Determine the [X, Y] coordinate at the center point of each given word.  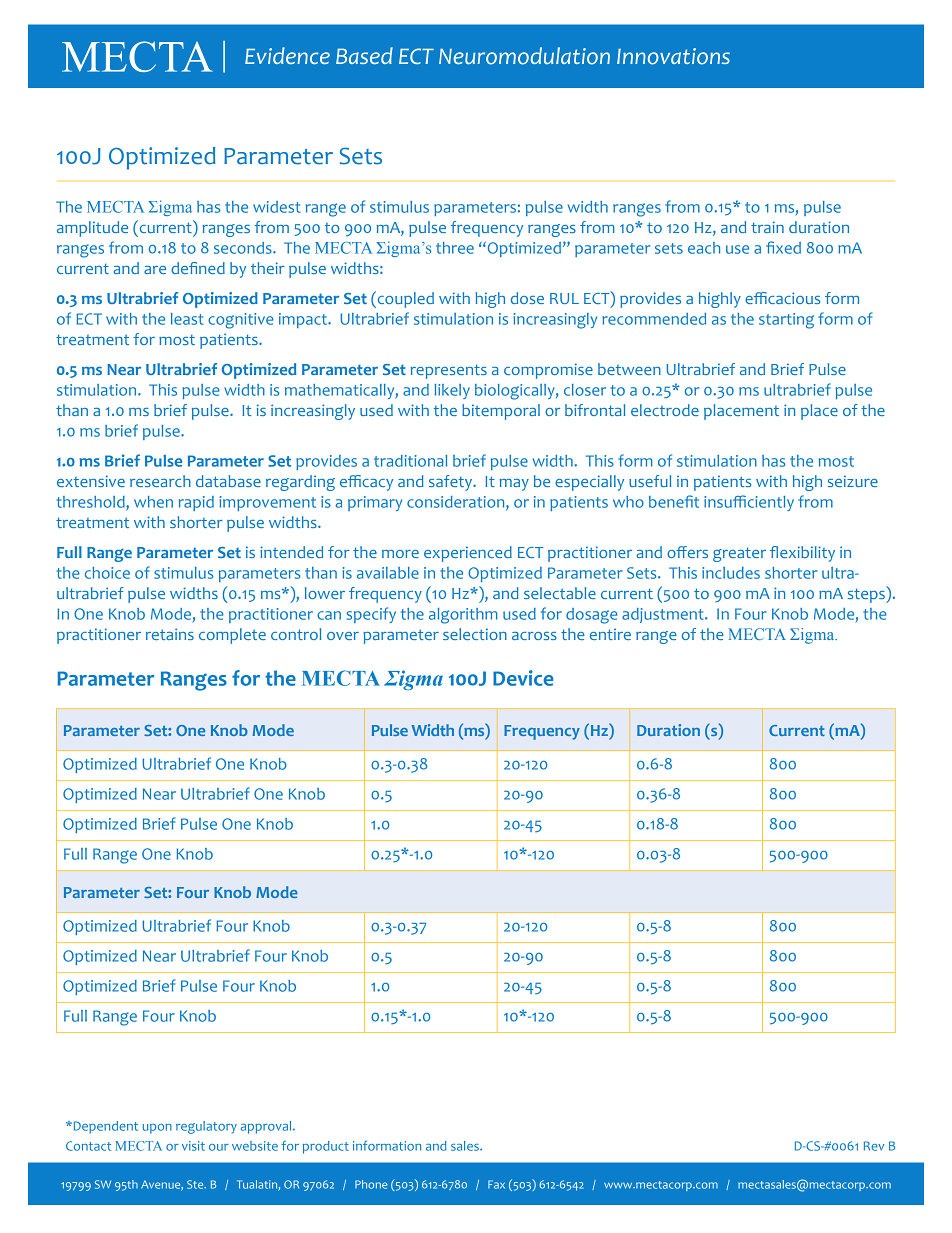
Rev [874, 1146]
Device [523, 678]
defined [198, 268]
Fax [496, 1184]
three [455, 248]
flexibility [802, 554]
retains [170, 634]
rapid [196, 503]
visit [193, 1146]
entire [610, 634]
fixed [783, 247]
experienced [468, 554]
